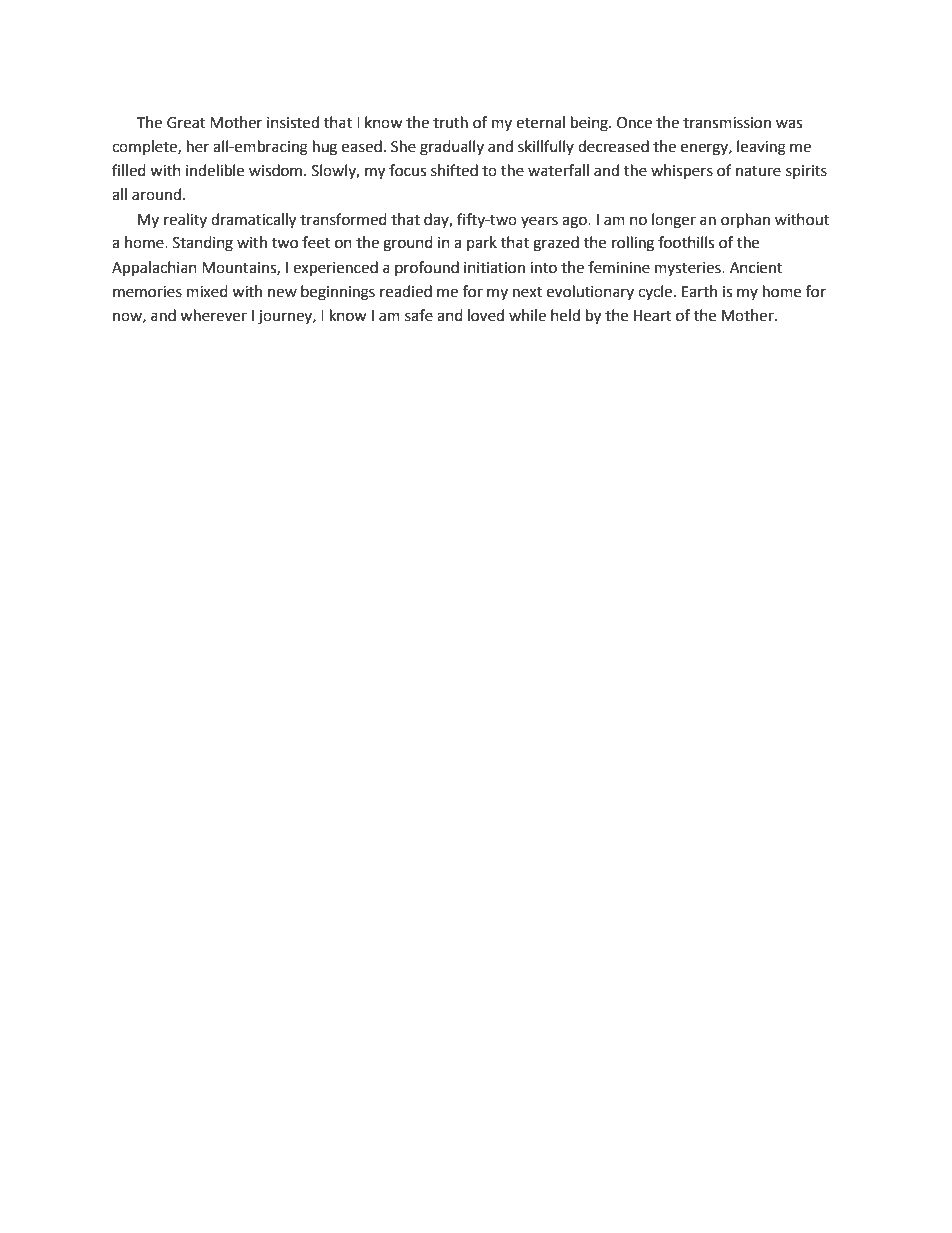 Image resolution: width=952 pixels, height=1233 pixels. I want to click on Great, so click(186, 123).
